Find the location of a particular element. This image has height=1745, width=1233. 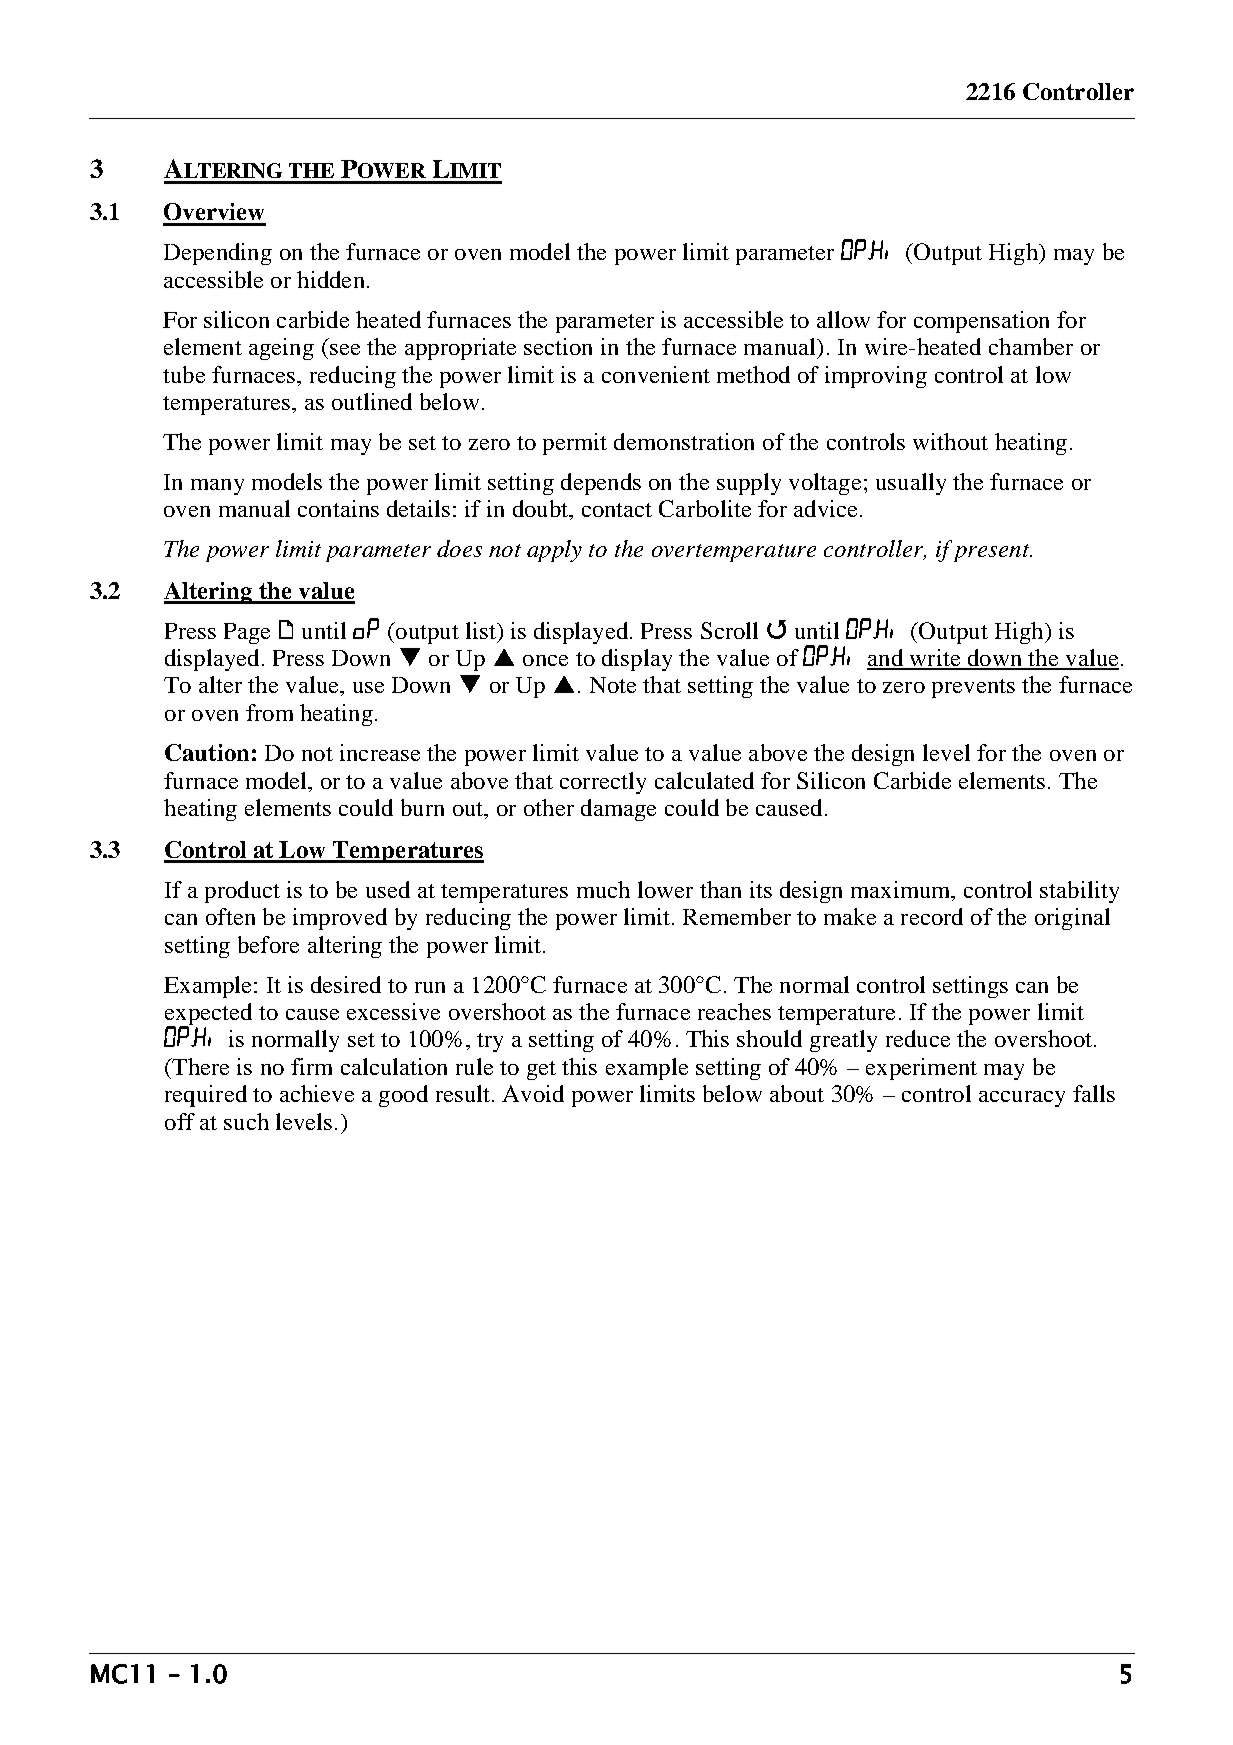

maximum is located at coordinates (902, 889).
